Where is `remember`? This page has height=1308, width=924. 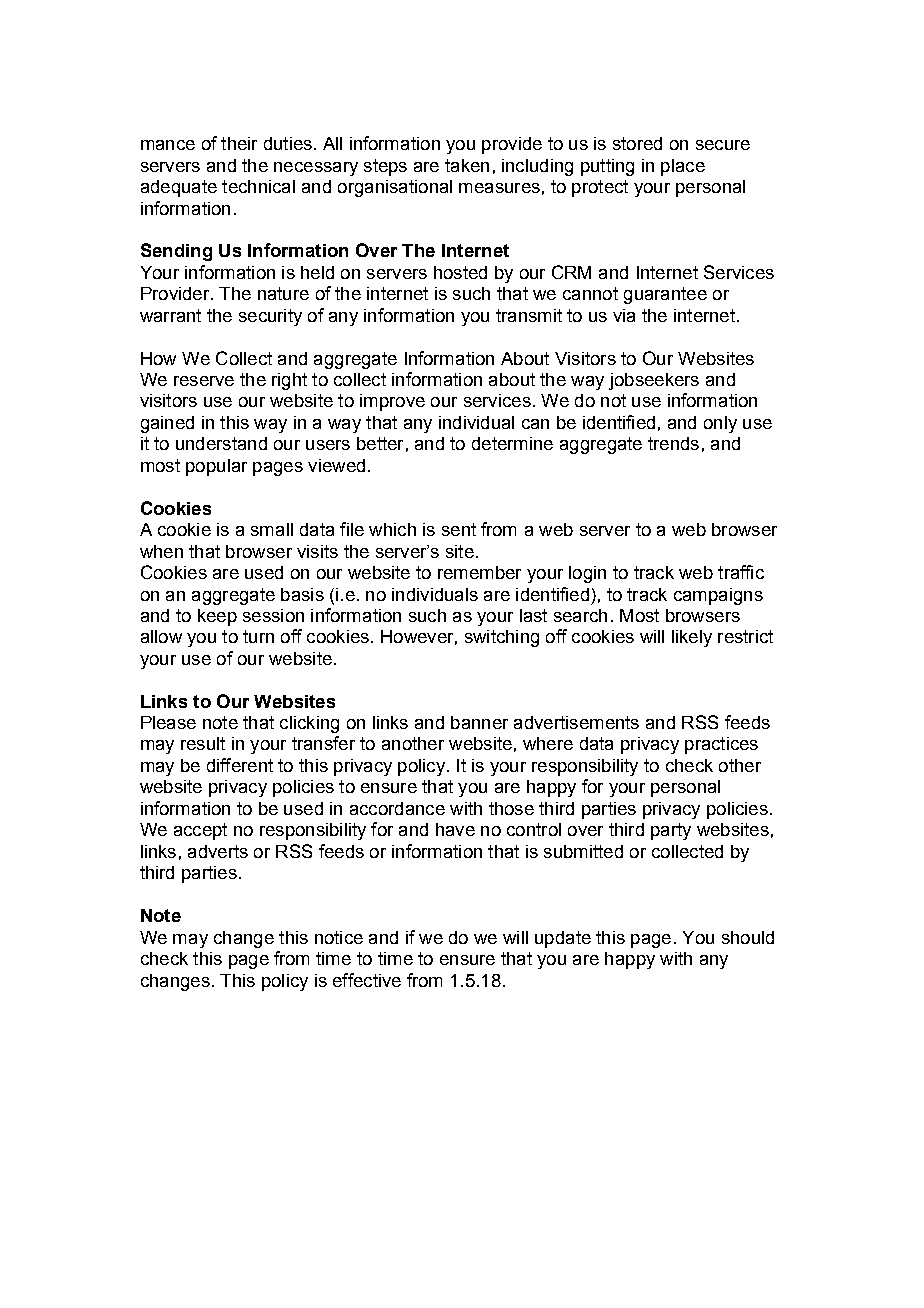
remember is located at coordinates (479, 572).
